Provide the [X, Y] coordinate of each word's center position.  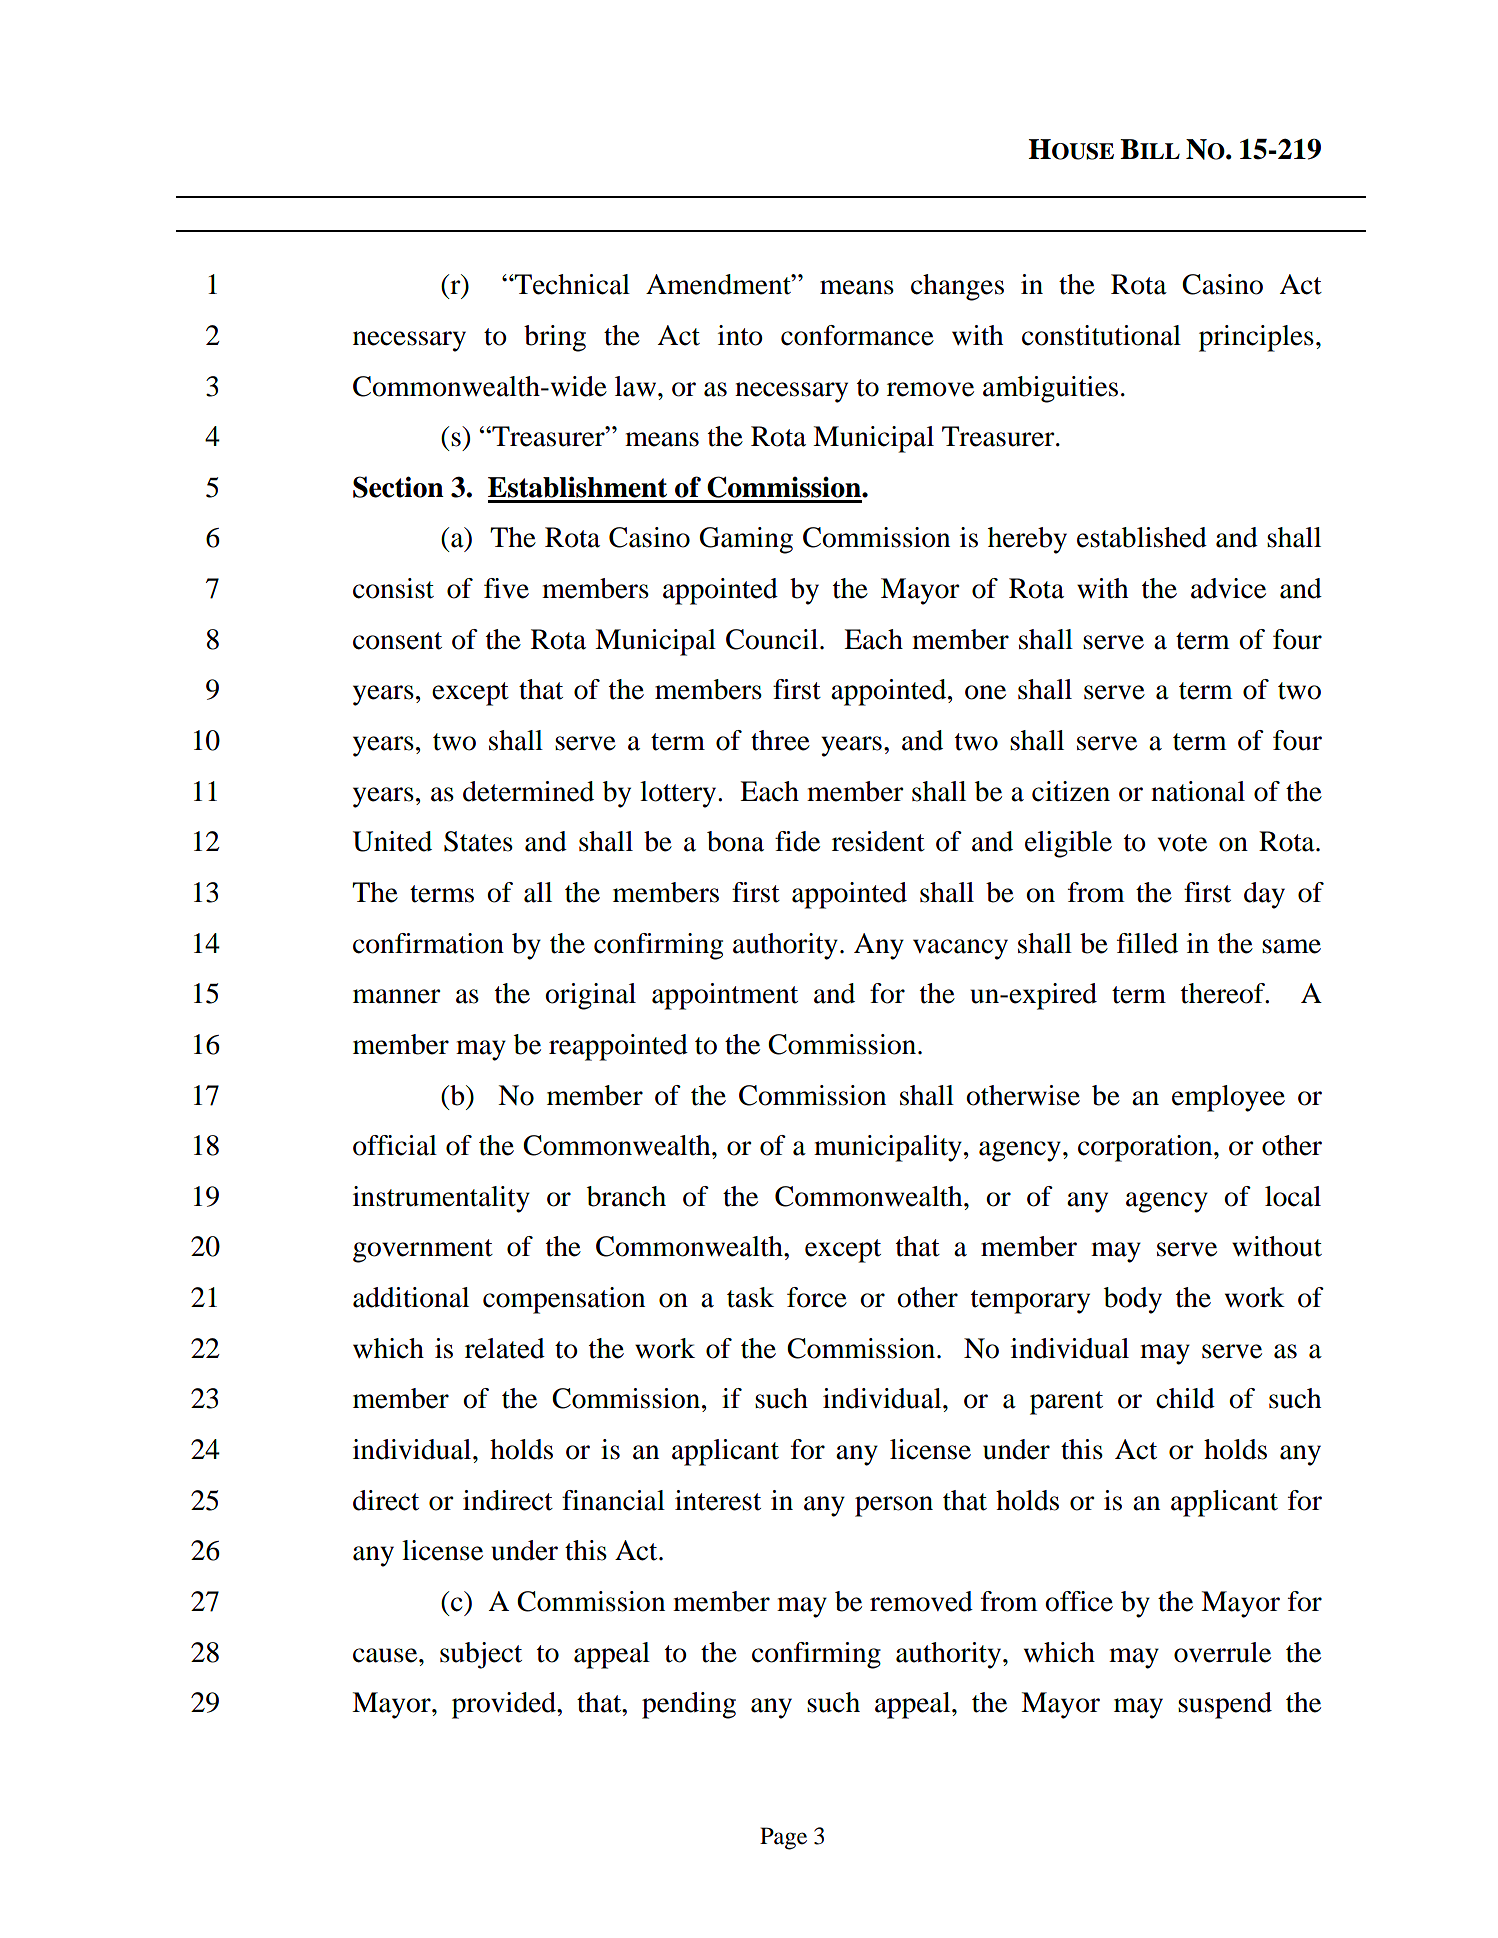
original [590, 996]
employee [1228, 1098]
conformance [857, 335]
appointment [725, 996]
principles [1256, 338]
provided [505, 1705]
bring [555, 338]
